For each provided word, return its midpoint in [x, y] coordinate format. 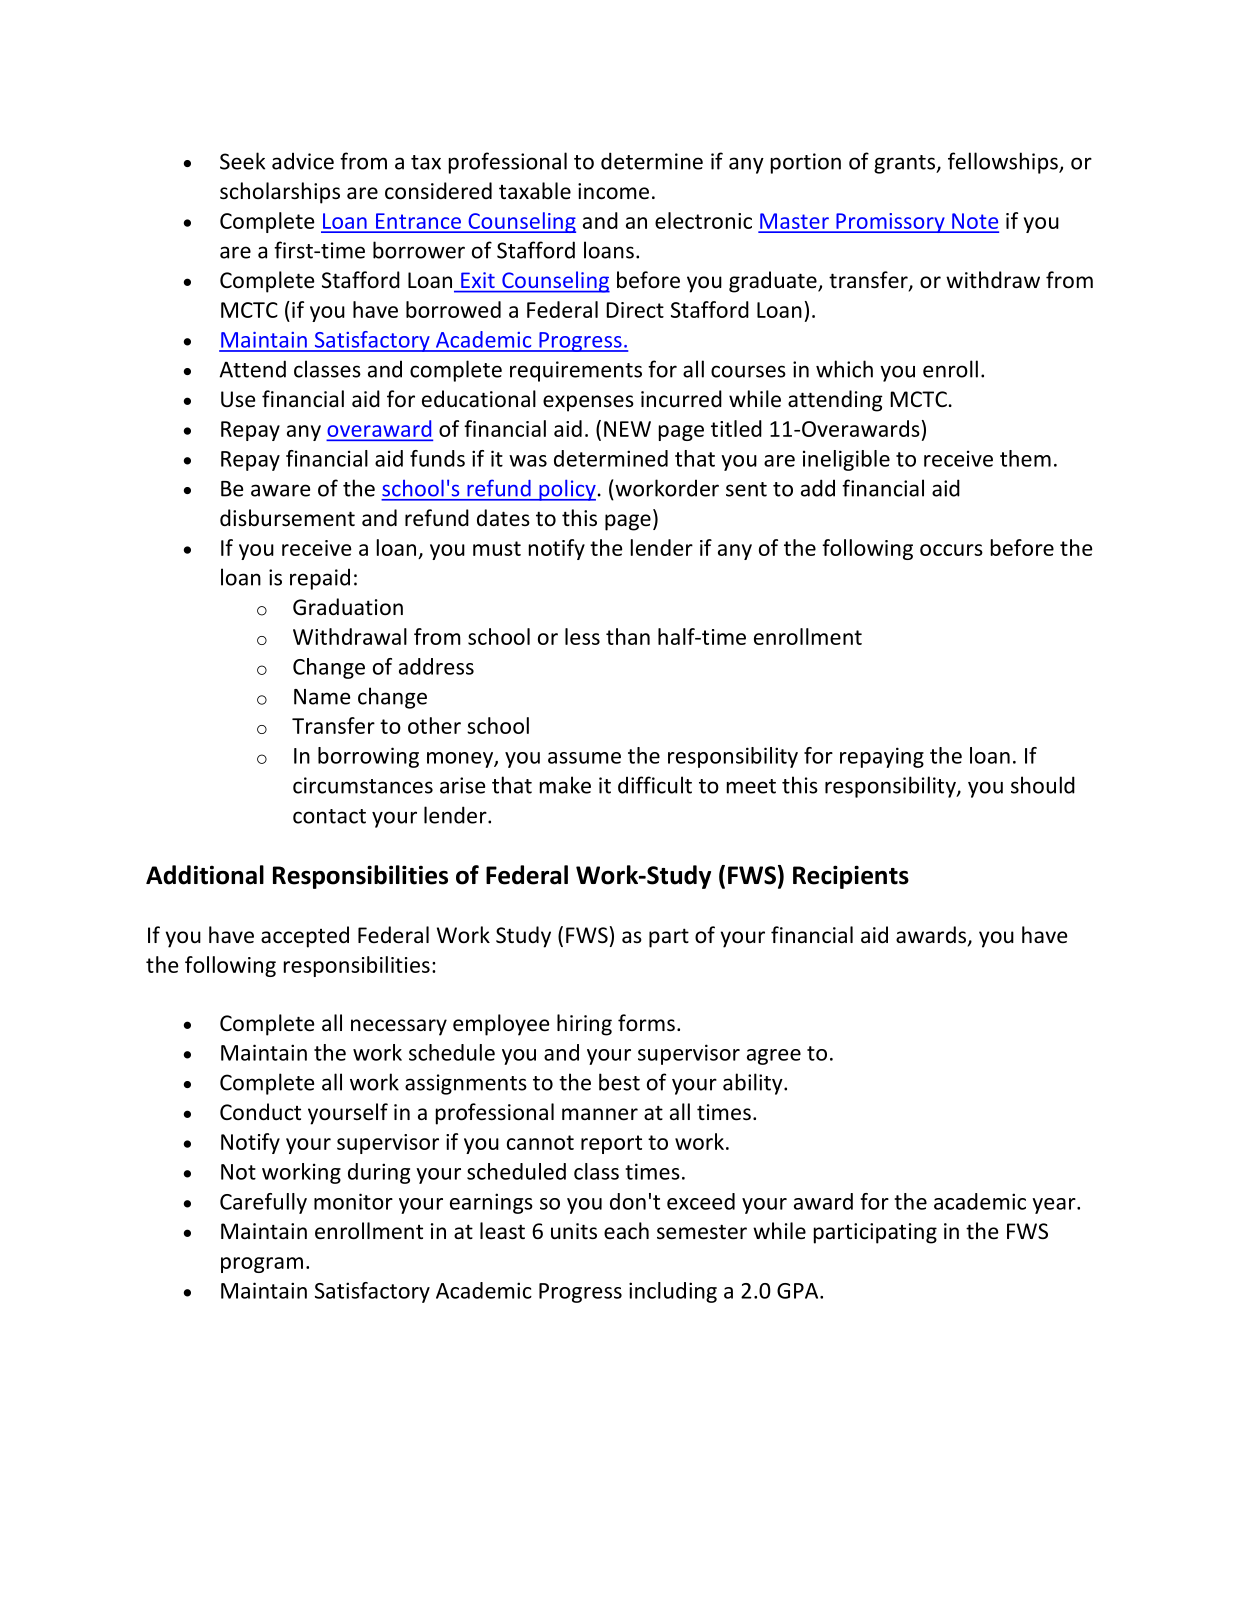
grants [906, 164]
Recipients [851, 877]
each [626, 1230]
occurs [951, 550]
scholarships [280, 193]
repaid [320, 579]
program [262, 1265]
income [613, 191]
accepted [305, 937]
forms [646, 1023]
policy [566, 490]
